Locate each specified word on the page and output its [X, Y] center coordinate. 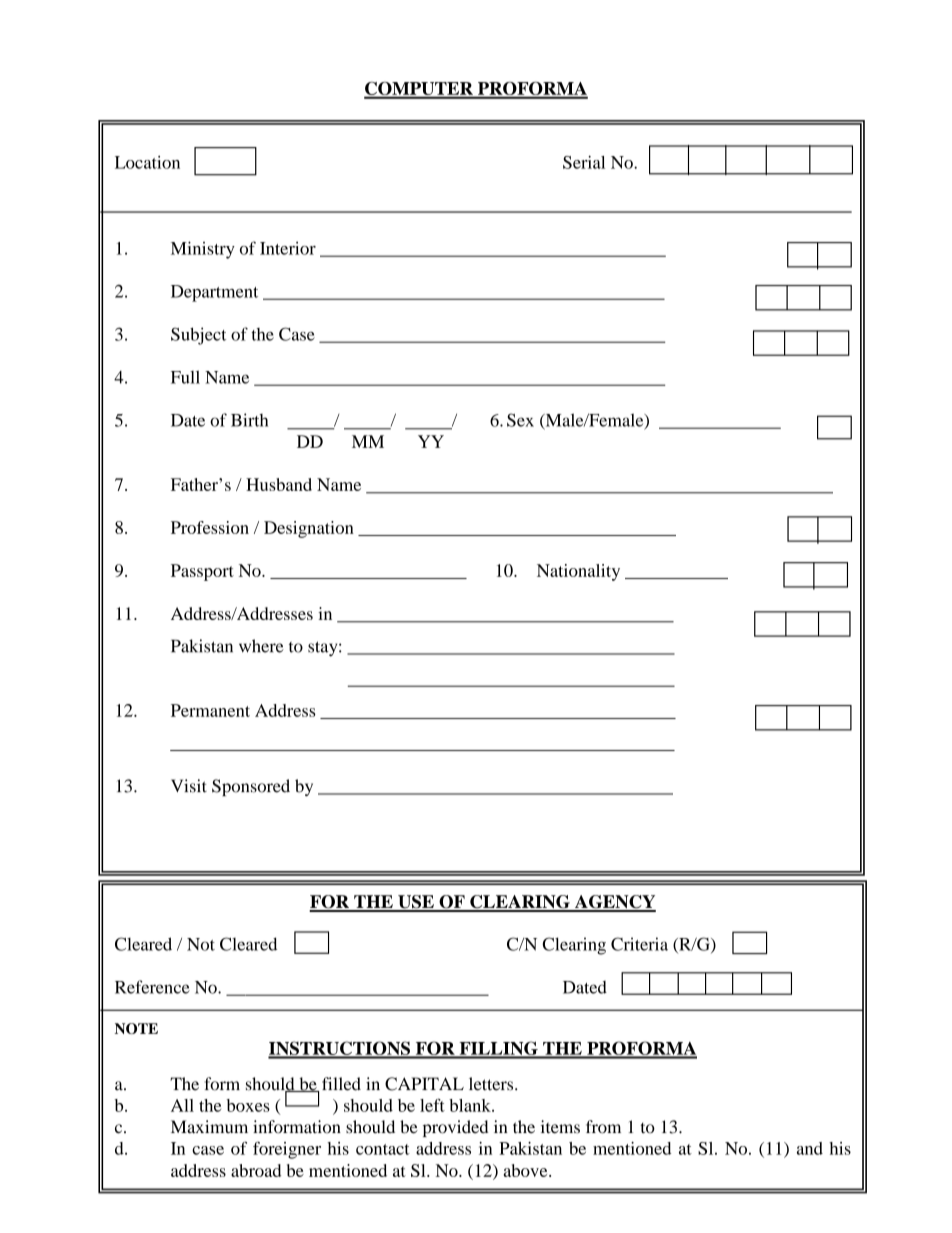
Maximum [209, 1127]
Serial [584, 162]
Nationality [578, 572]
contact [383, 1149]
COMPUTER [419, 90]
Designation [309, 529]
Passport [202, 572]
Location [147, 162]
